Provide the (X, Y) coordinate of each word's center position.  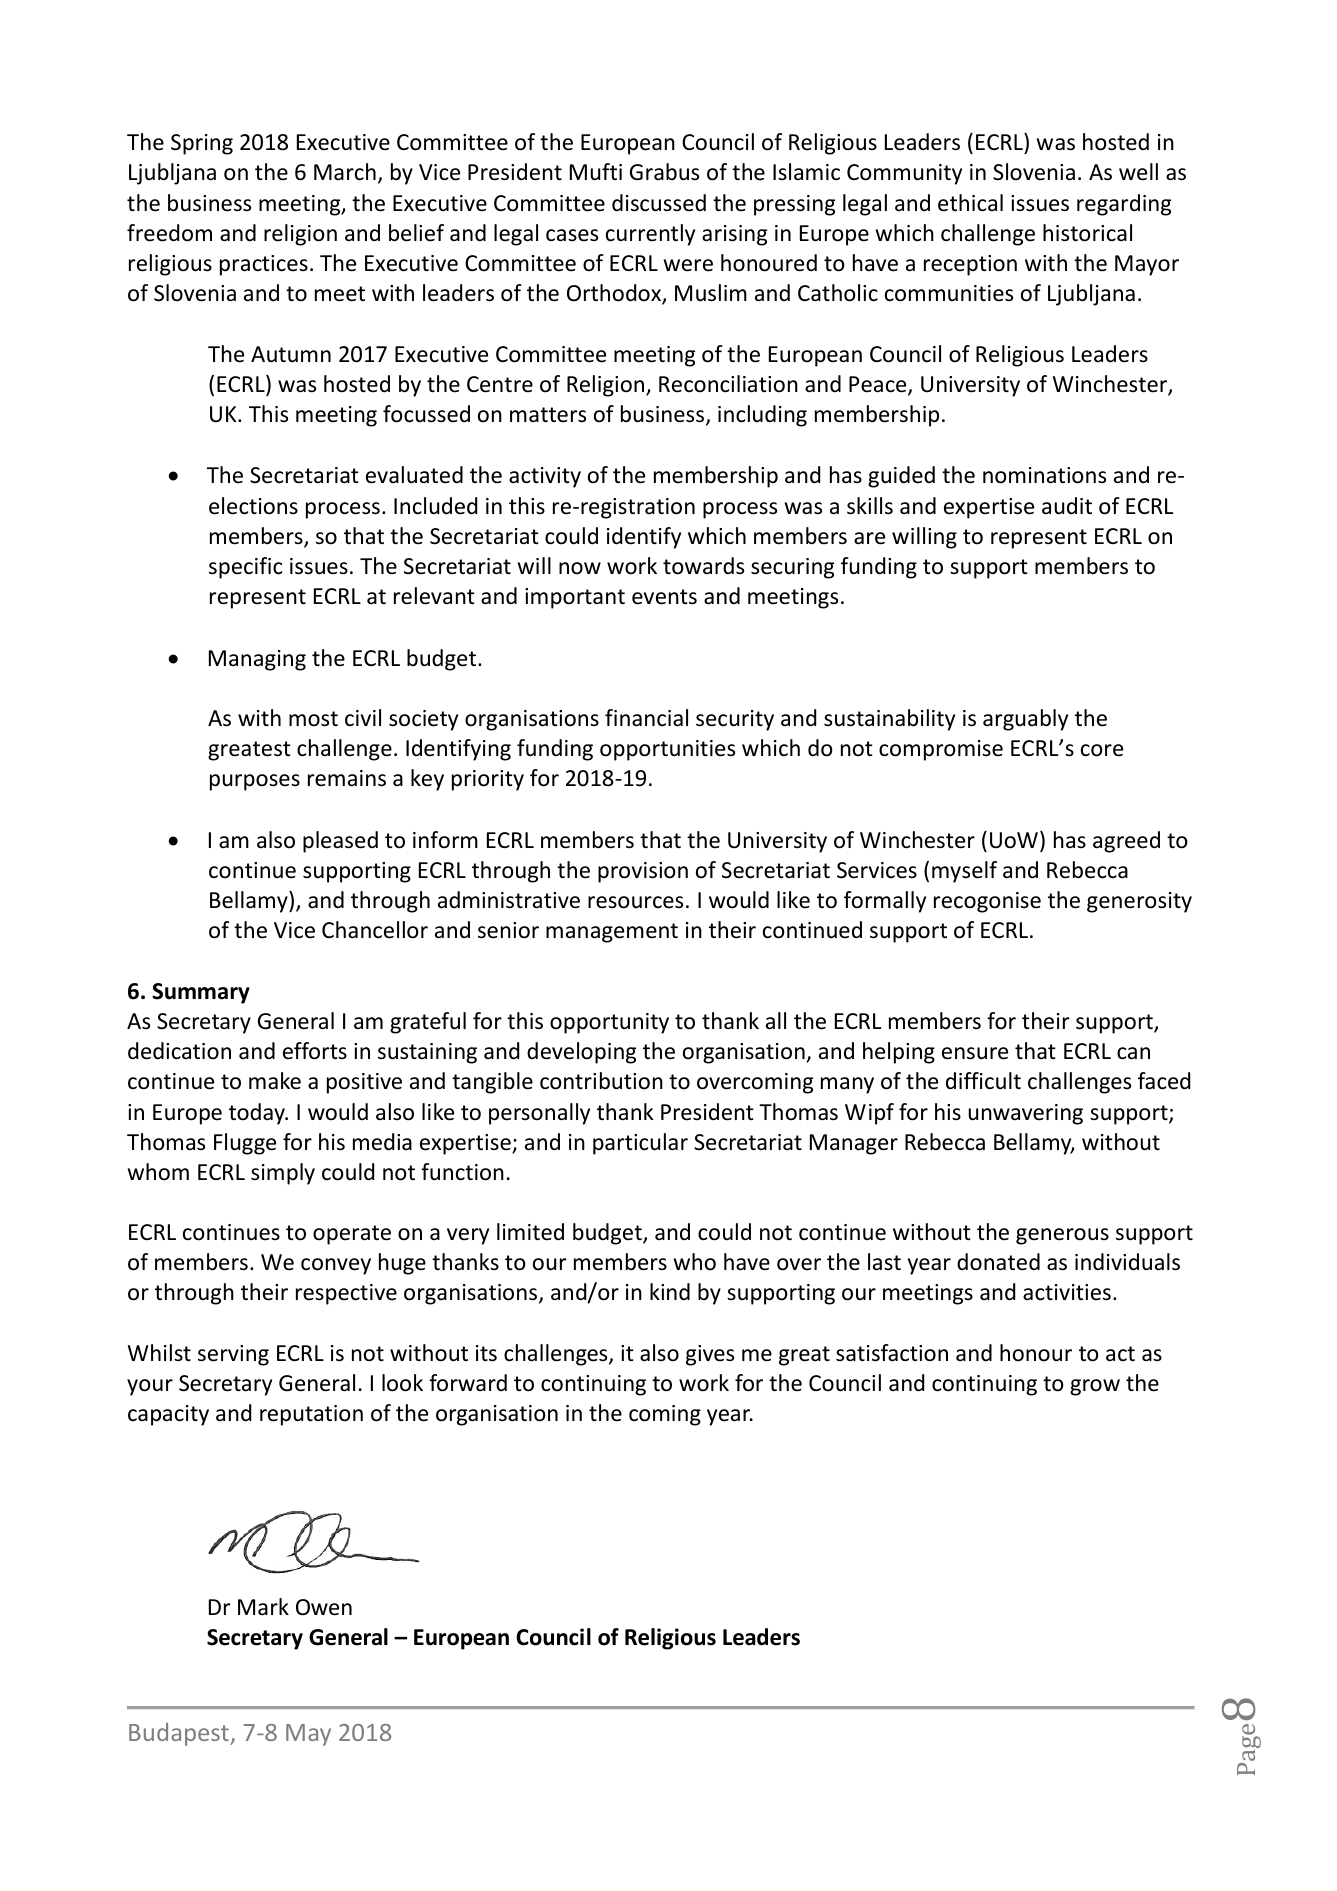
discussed (659, 203)
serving (233, 1355)
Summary (201, 993)
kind (670, 1292)
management (612, 933)
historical (1087, 233)
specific (245, 568)
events (664, 597)
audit (1067, 506)
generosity (1139, 902)
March (345, 172)
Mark (263, 1607)
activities (1067, 1292)
